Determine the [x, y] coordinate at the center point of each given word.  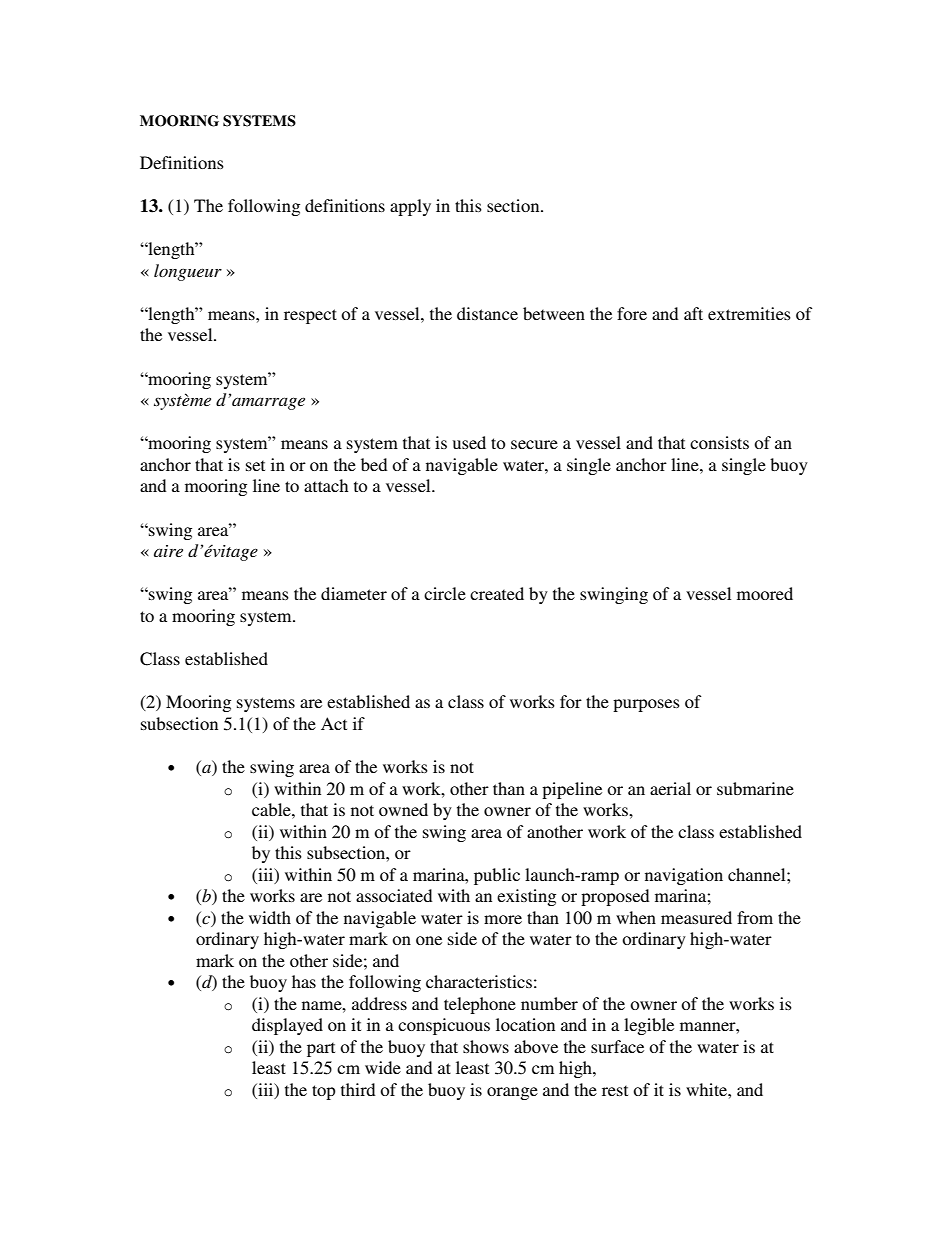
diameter [354, 593]
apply [410, 207]
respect [310, 316]
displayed [287, 1026]
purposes [646, 705]
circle [445, 593]
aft [693, 313]
